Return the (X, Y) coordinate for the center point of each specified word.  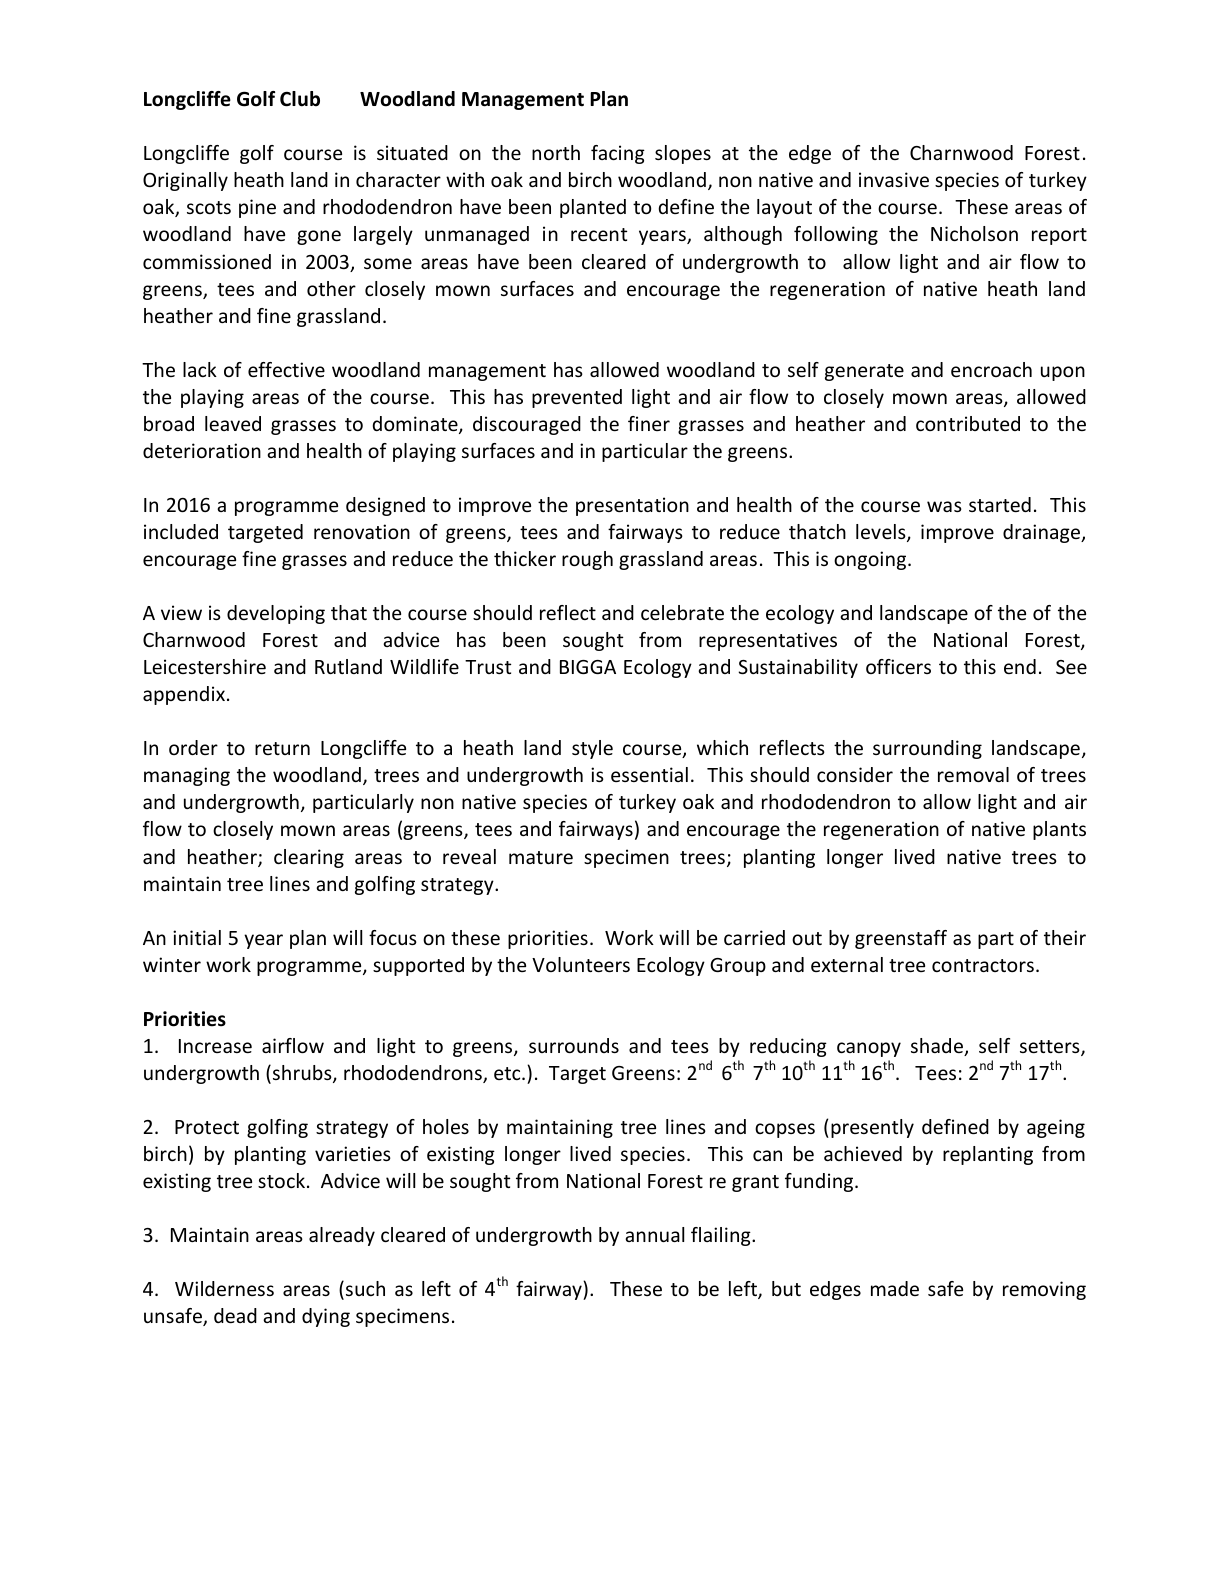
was (944, 506)
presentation (632, 506)
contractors (983, 965)
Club (300, 99)
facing (618, 154)
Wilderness (224, 1288)
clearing (309, 858)
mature (541, 857)
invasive (894, 179)
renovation (362, 531)
